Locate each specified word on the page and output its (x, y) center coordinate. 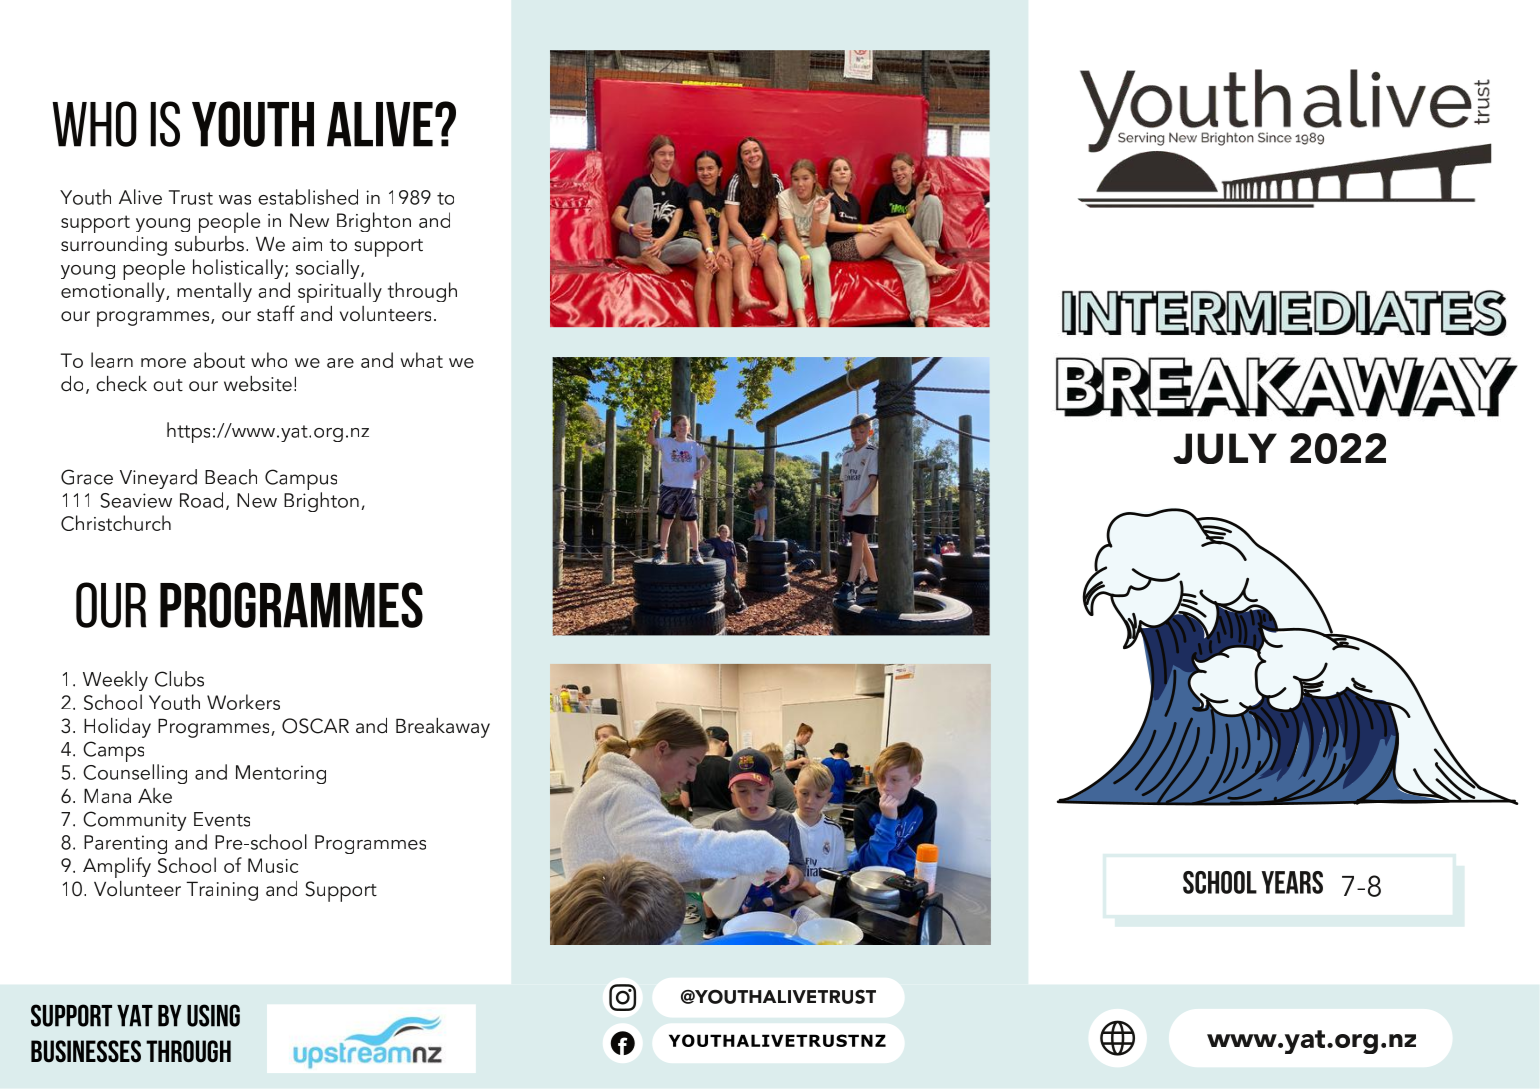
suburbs (211, 244)
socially (329, 269)
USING (213, 1015)
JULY (1225, 448)
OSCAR (315, 726)
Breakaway (443, 728)
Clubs (179, 679)
